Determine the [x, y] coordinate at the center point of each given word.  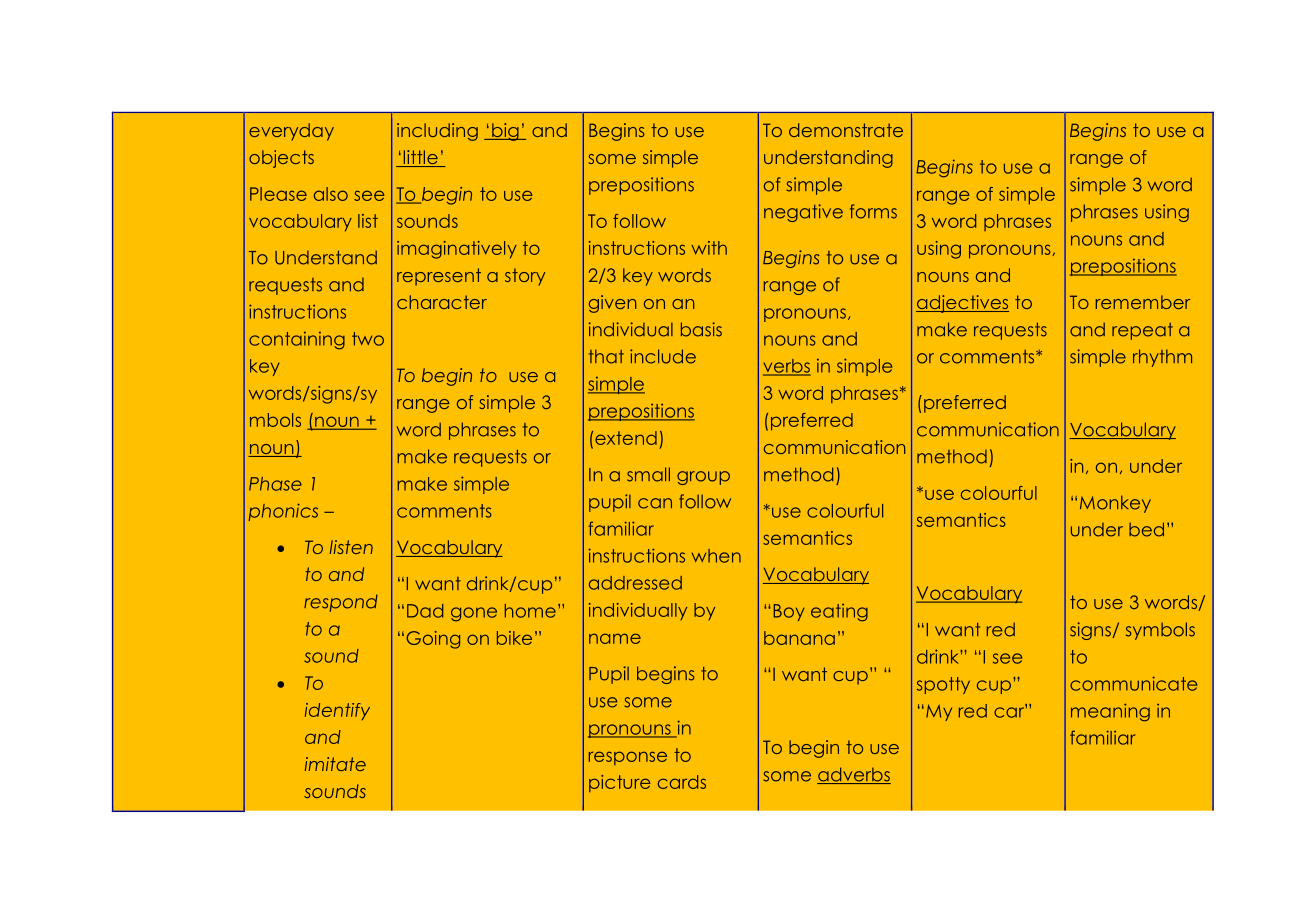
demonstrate [846, 130]
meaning [1110, 712]
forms [873, 211]
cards [682, 782]
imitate [335, 764]
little [420, 158]
